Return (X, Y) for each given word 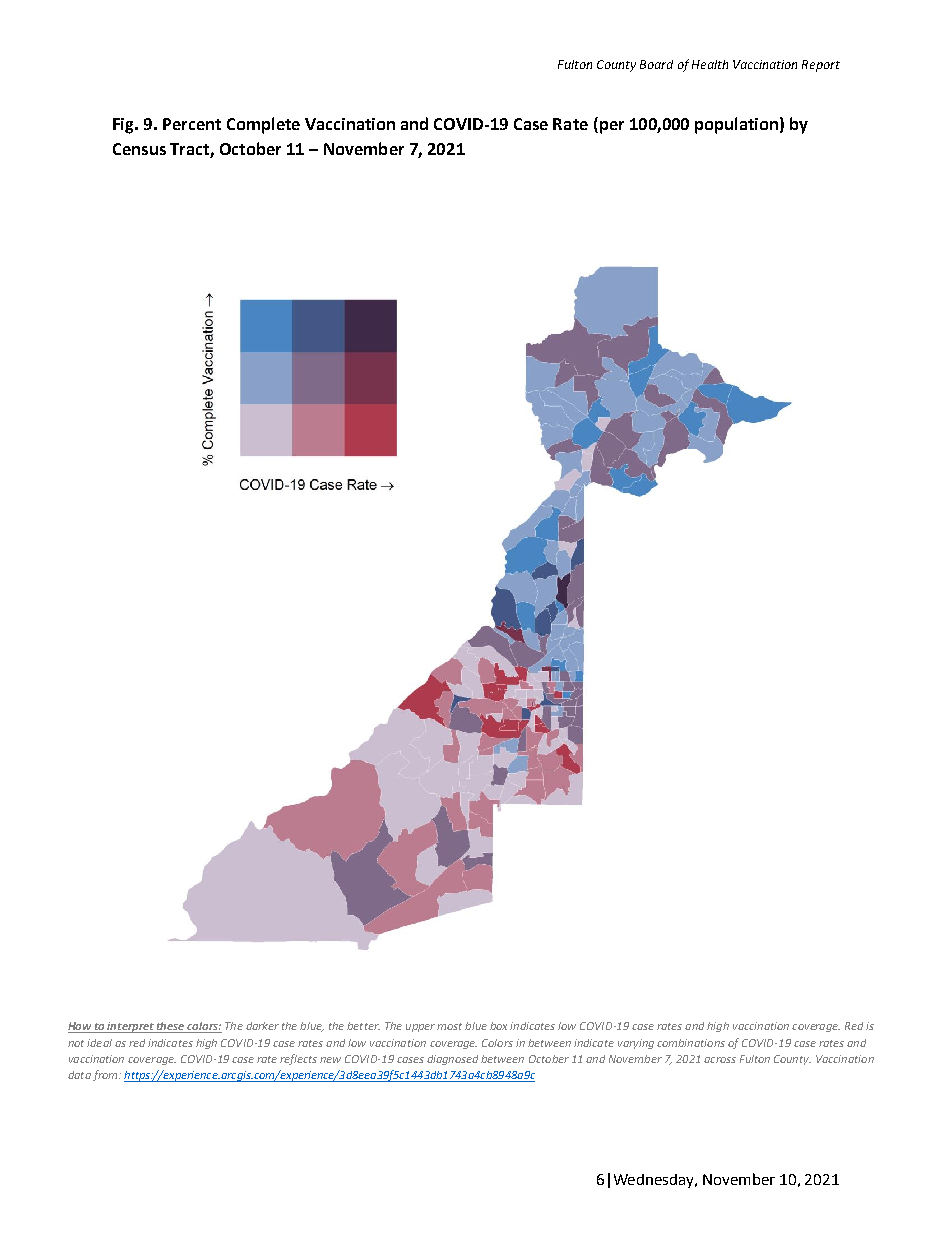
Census (139, 149)
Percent (192, 124)
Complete (263, 125)
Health (710, 64)
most (449, 1026)
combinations (691, 1043)
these (171, 1027)
